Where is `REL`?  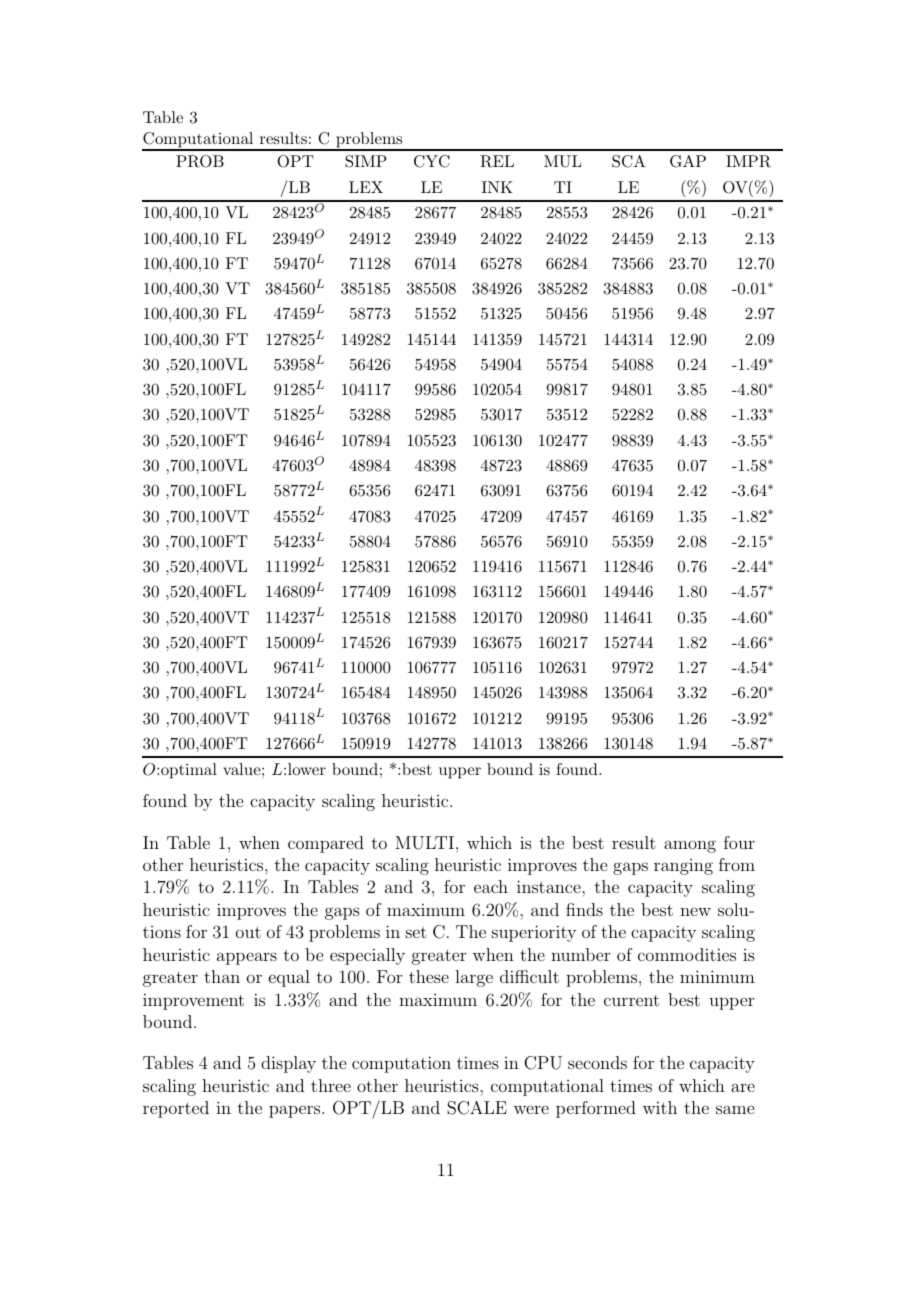 REL is located at coordinates (497, 161).
